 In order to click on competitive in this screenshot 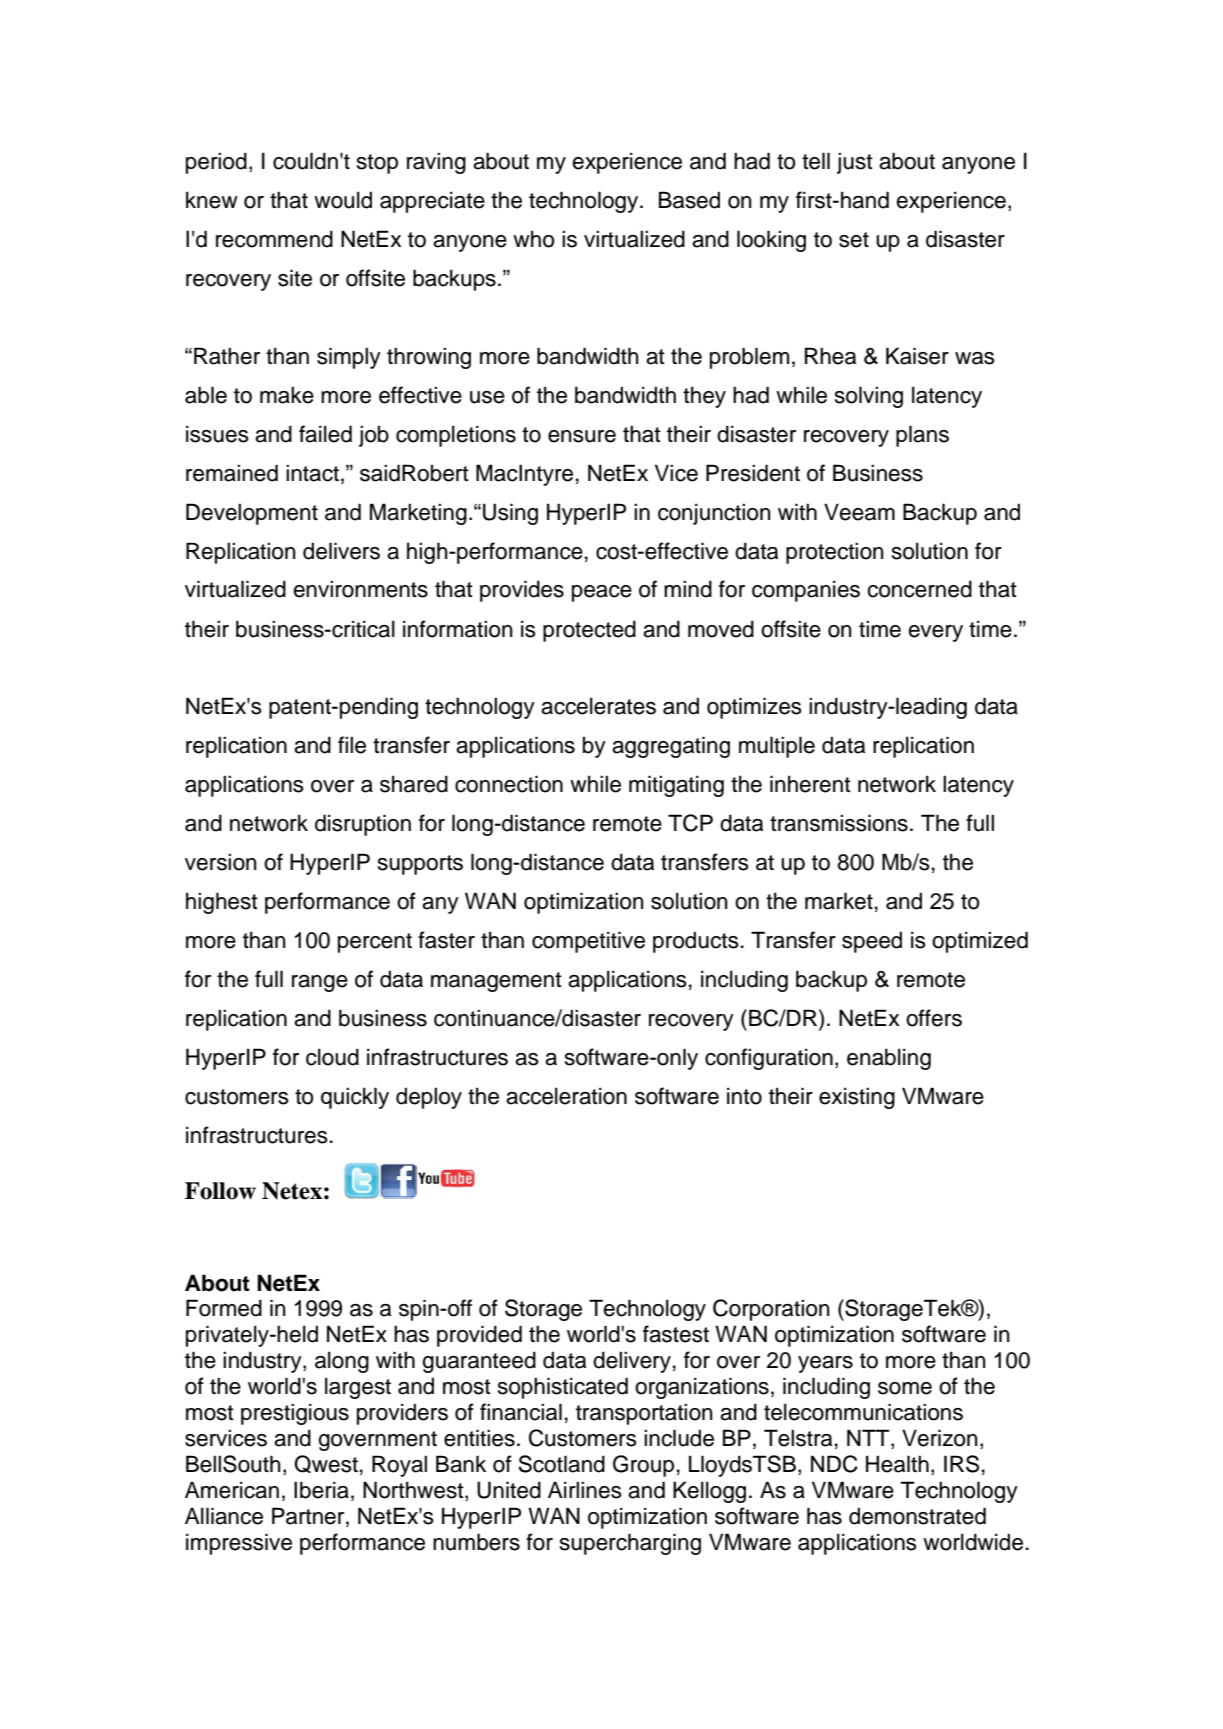, I will do `click(588, 942)`.
